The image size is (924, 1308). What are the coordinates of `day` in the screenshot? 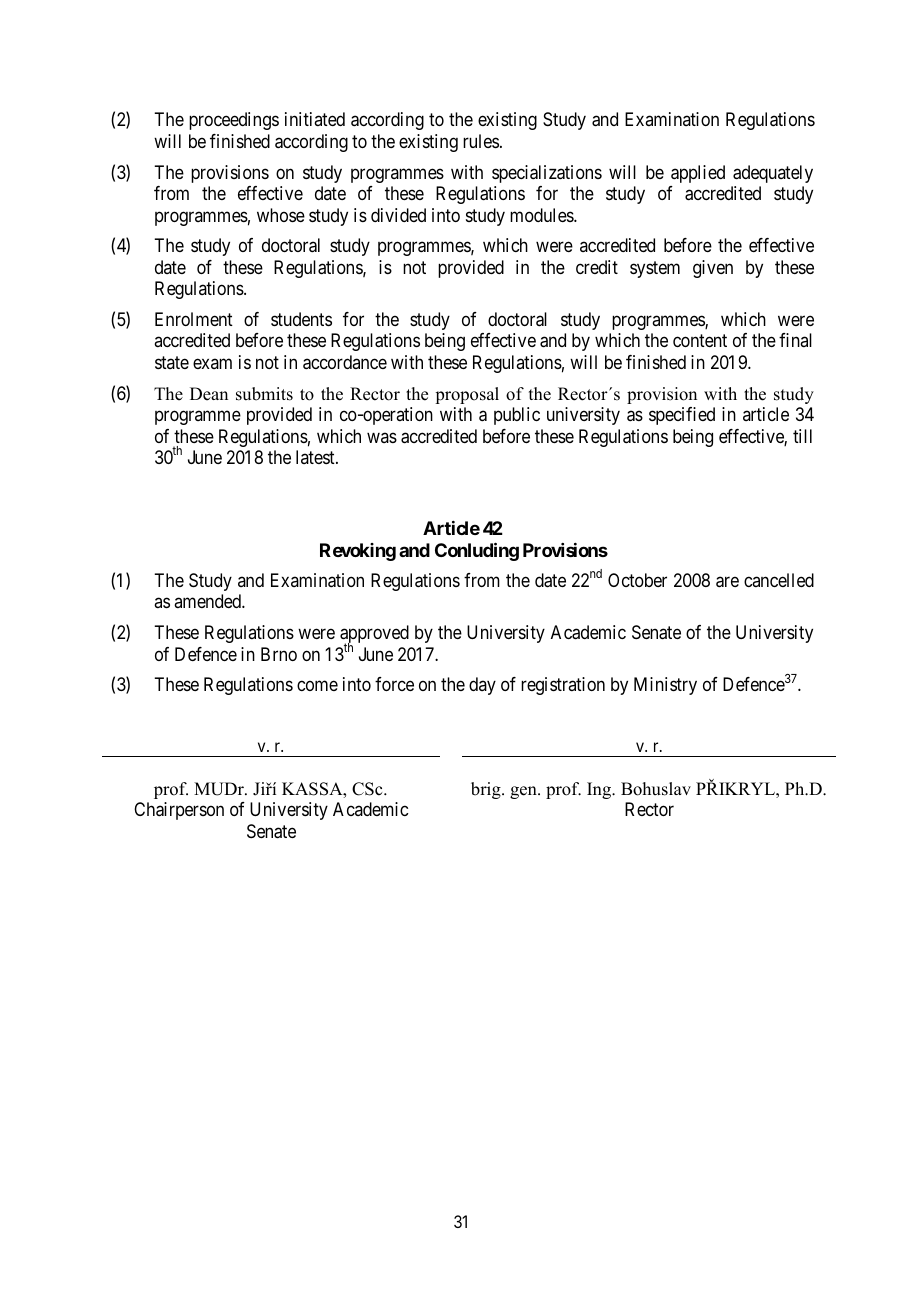 It's located at (482, 686).
